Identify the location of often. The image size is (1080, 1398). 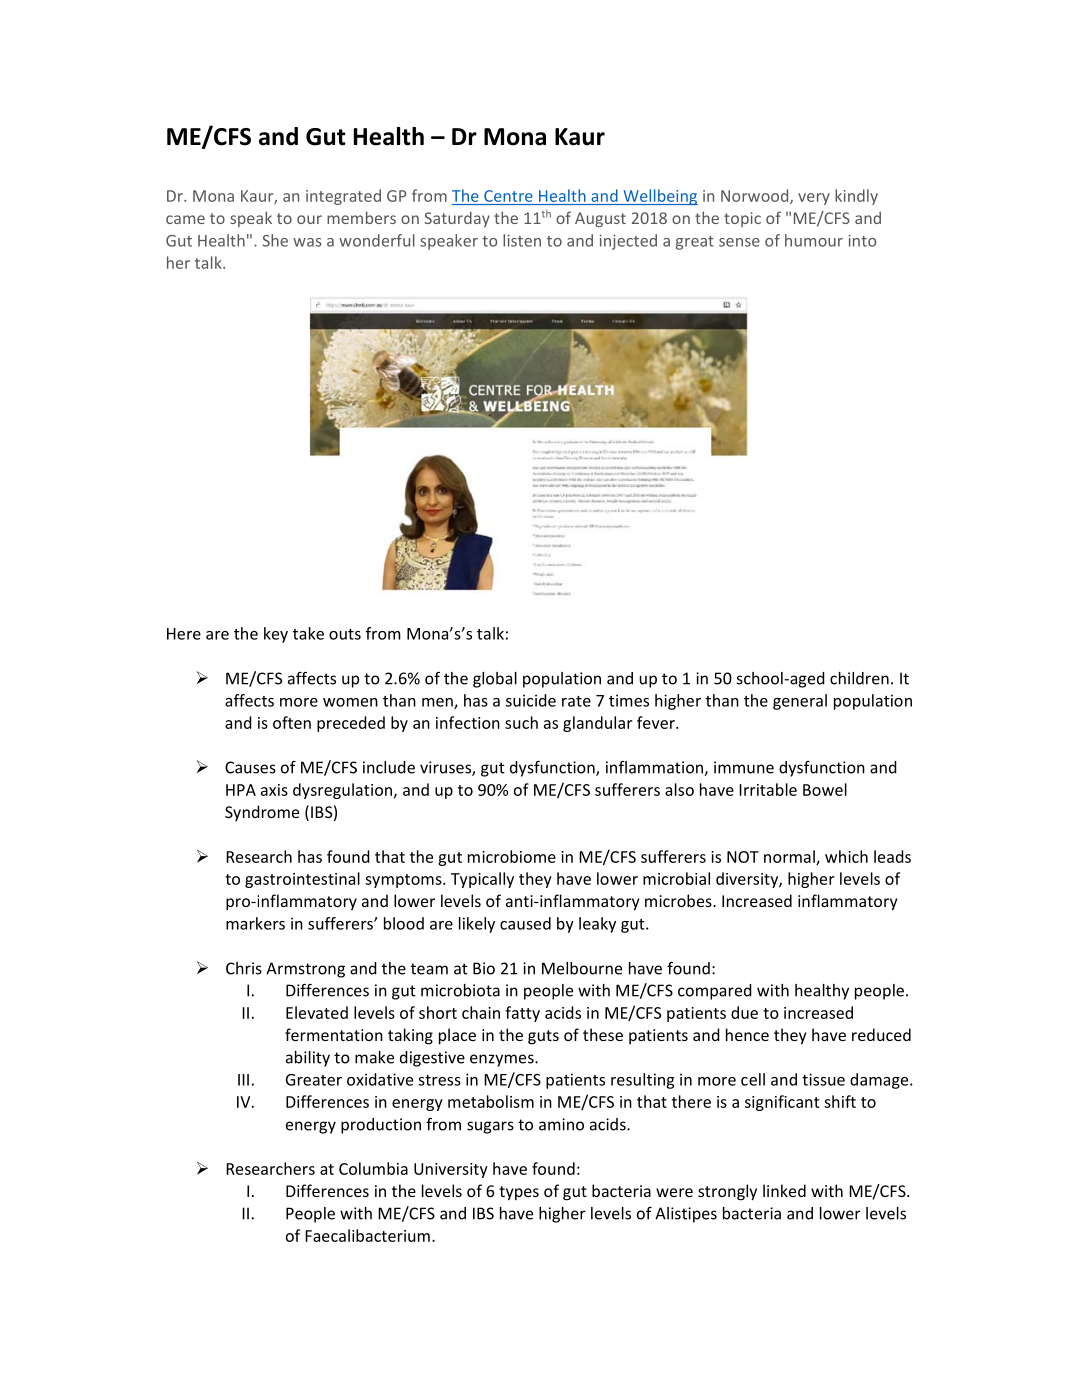
(292, 722).
